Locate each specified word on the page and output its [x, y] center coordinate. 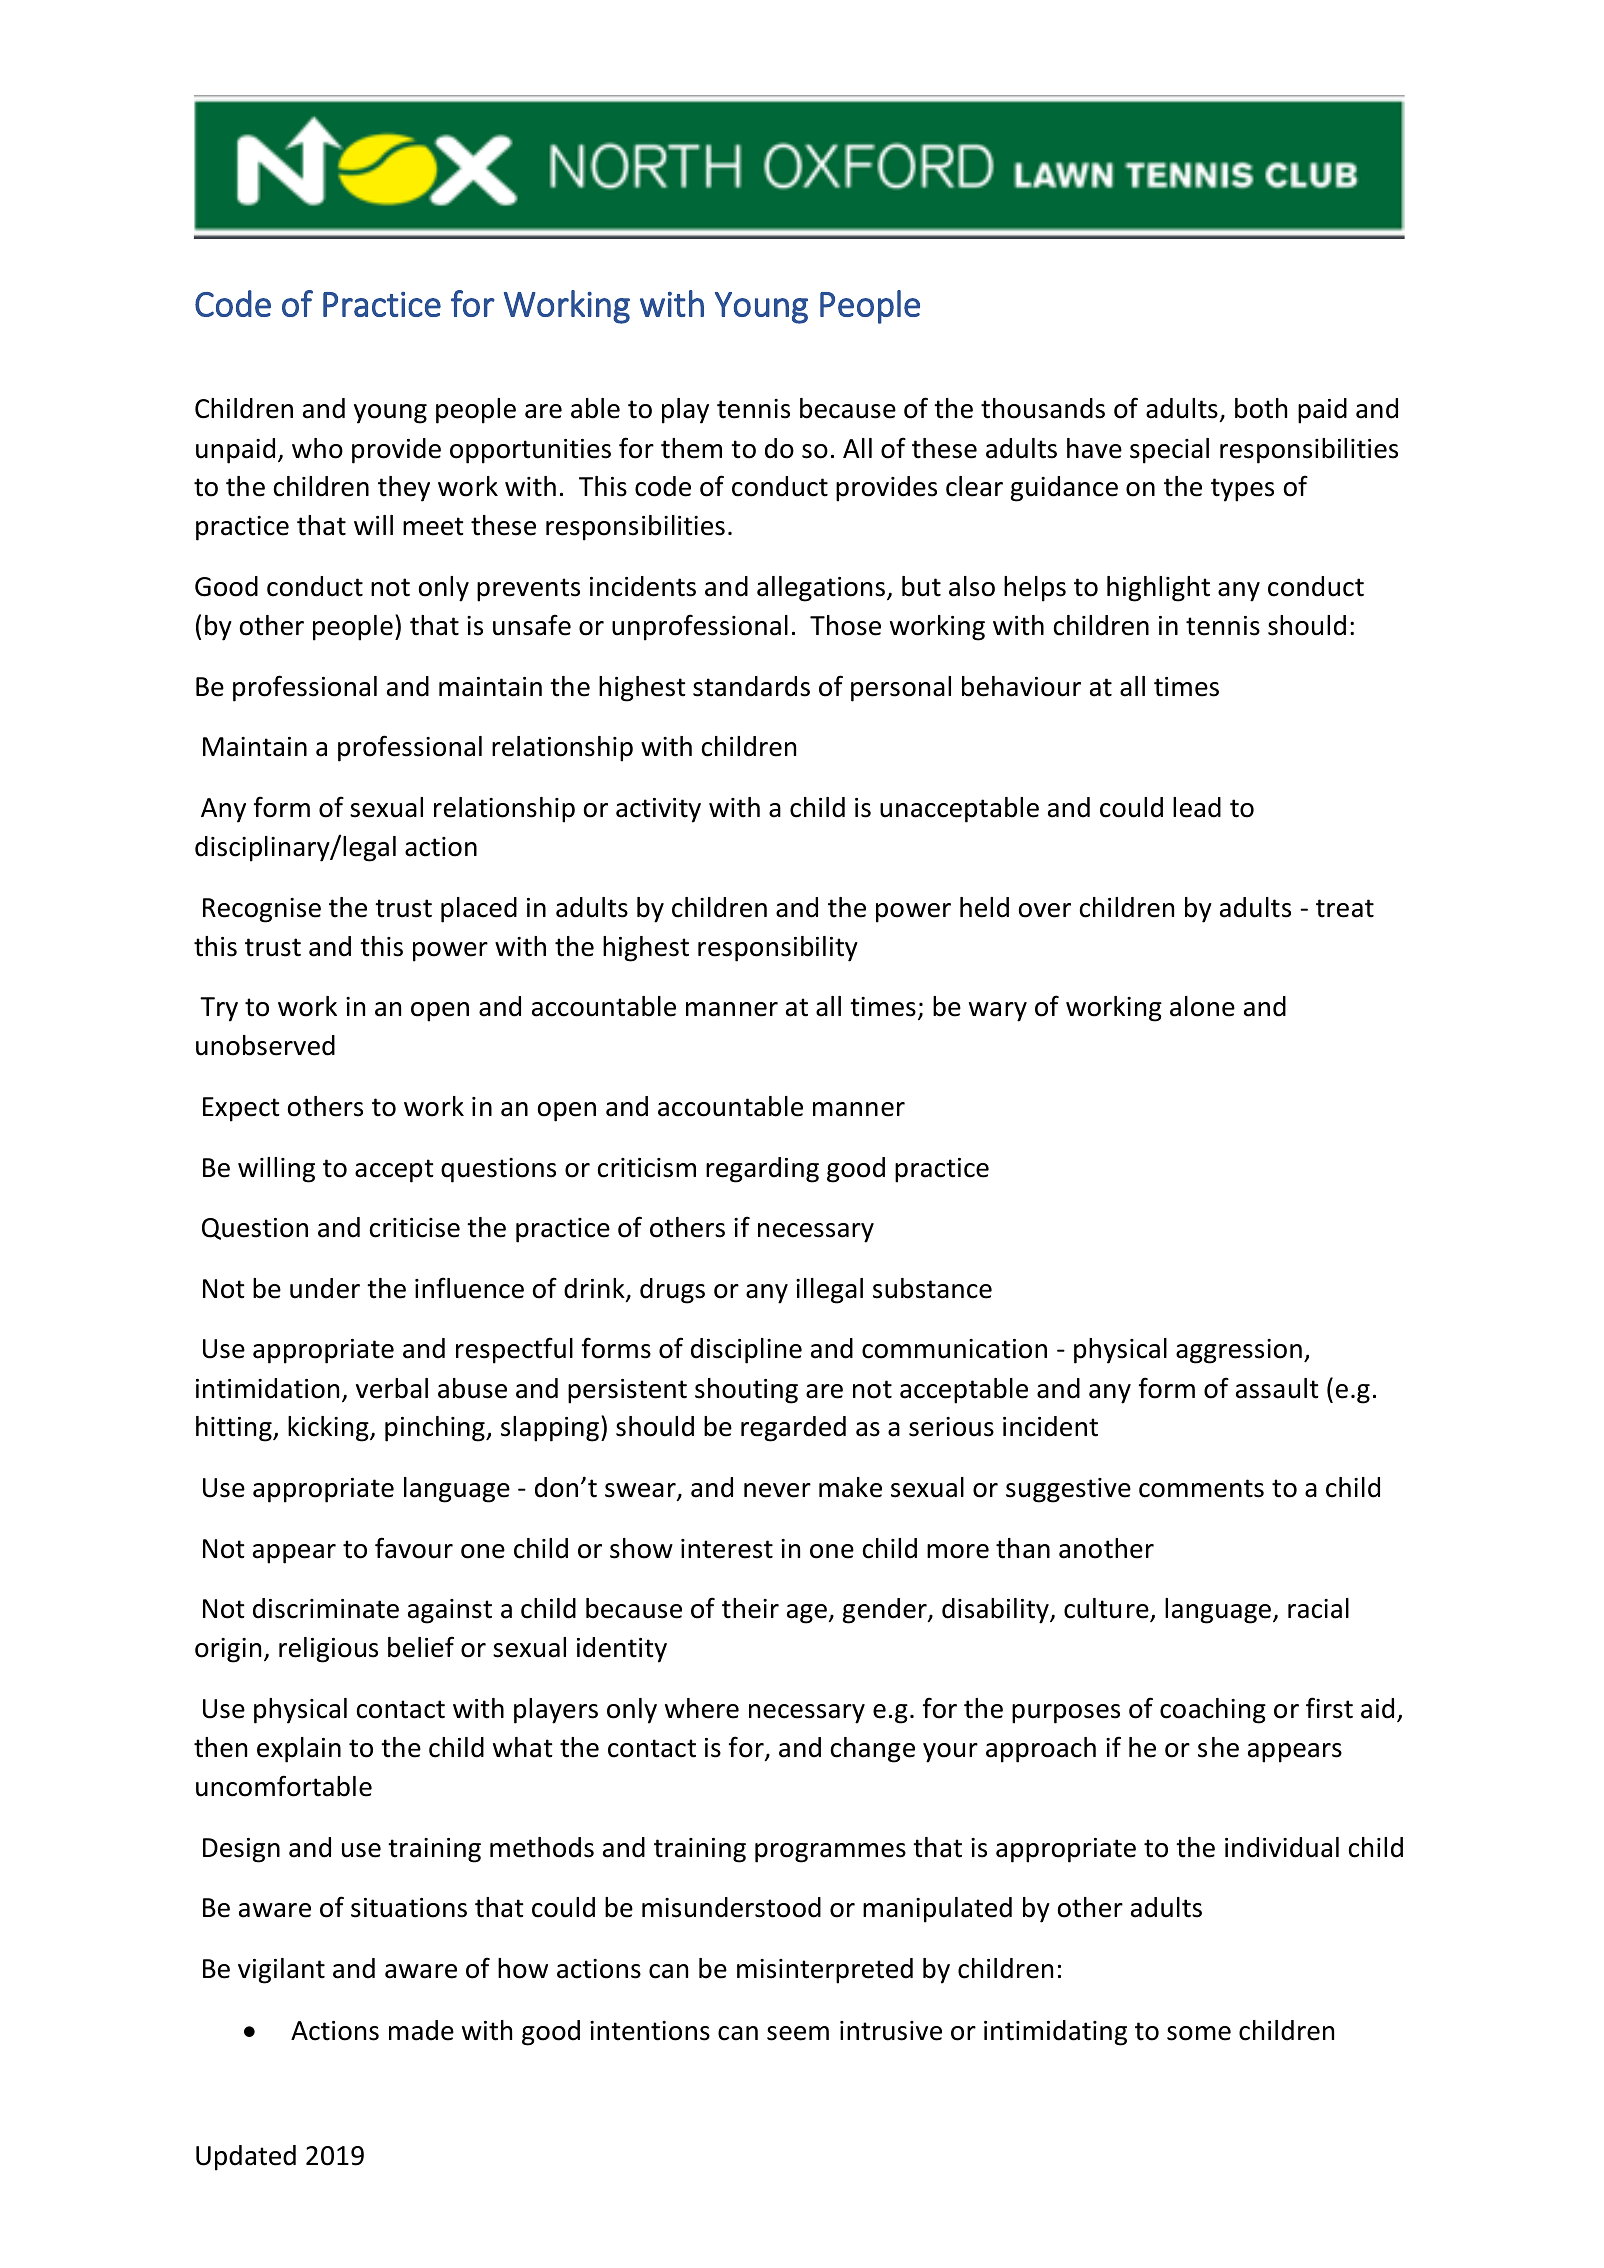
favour [414, 1548]
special [1169, 451]
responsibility [778, 949]
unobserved [265, 1045]
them [691, 448]
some [1199, 2033]
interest [727, 1549]
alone [1202, 1006]
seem [798, 2033]
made [421, 2030]
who [317, 448]
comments [1201, 1488]
